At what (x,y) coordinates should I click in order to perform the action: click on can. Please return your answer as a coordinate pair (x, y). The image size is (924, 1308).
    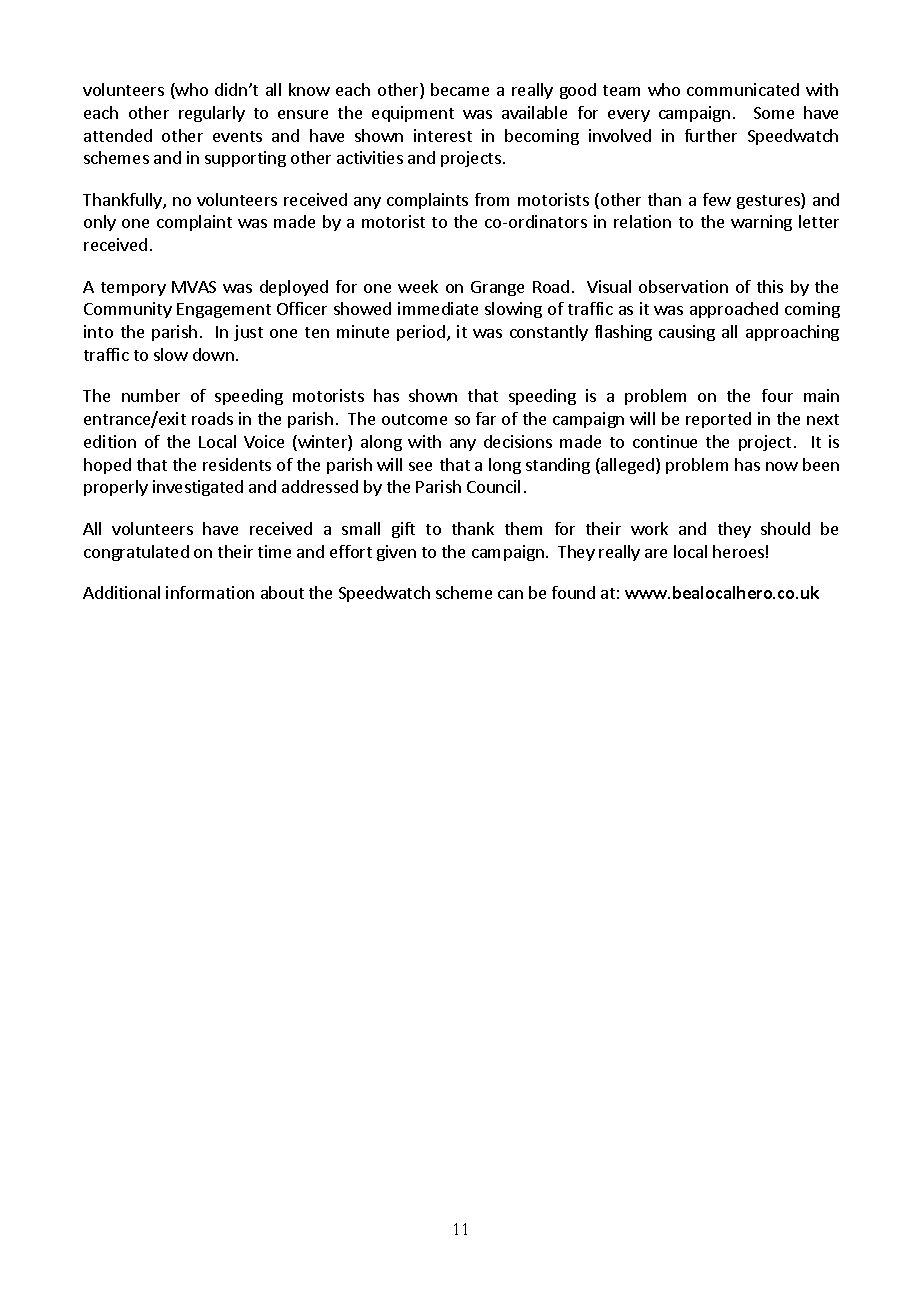
    Looking at the image, I should click on (510, 594).
